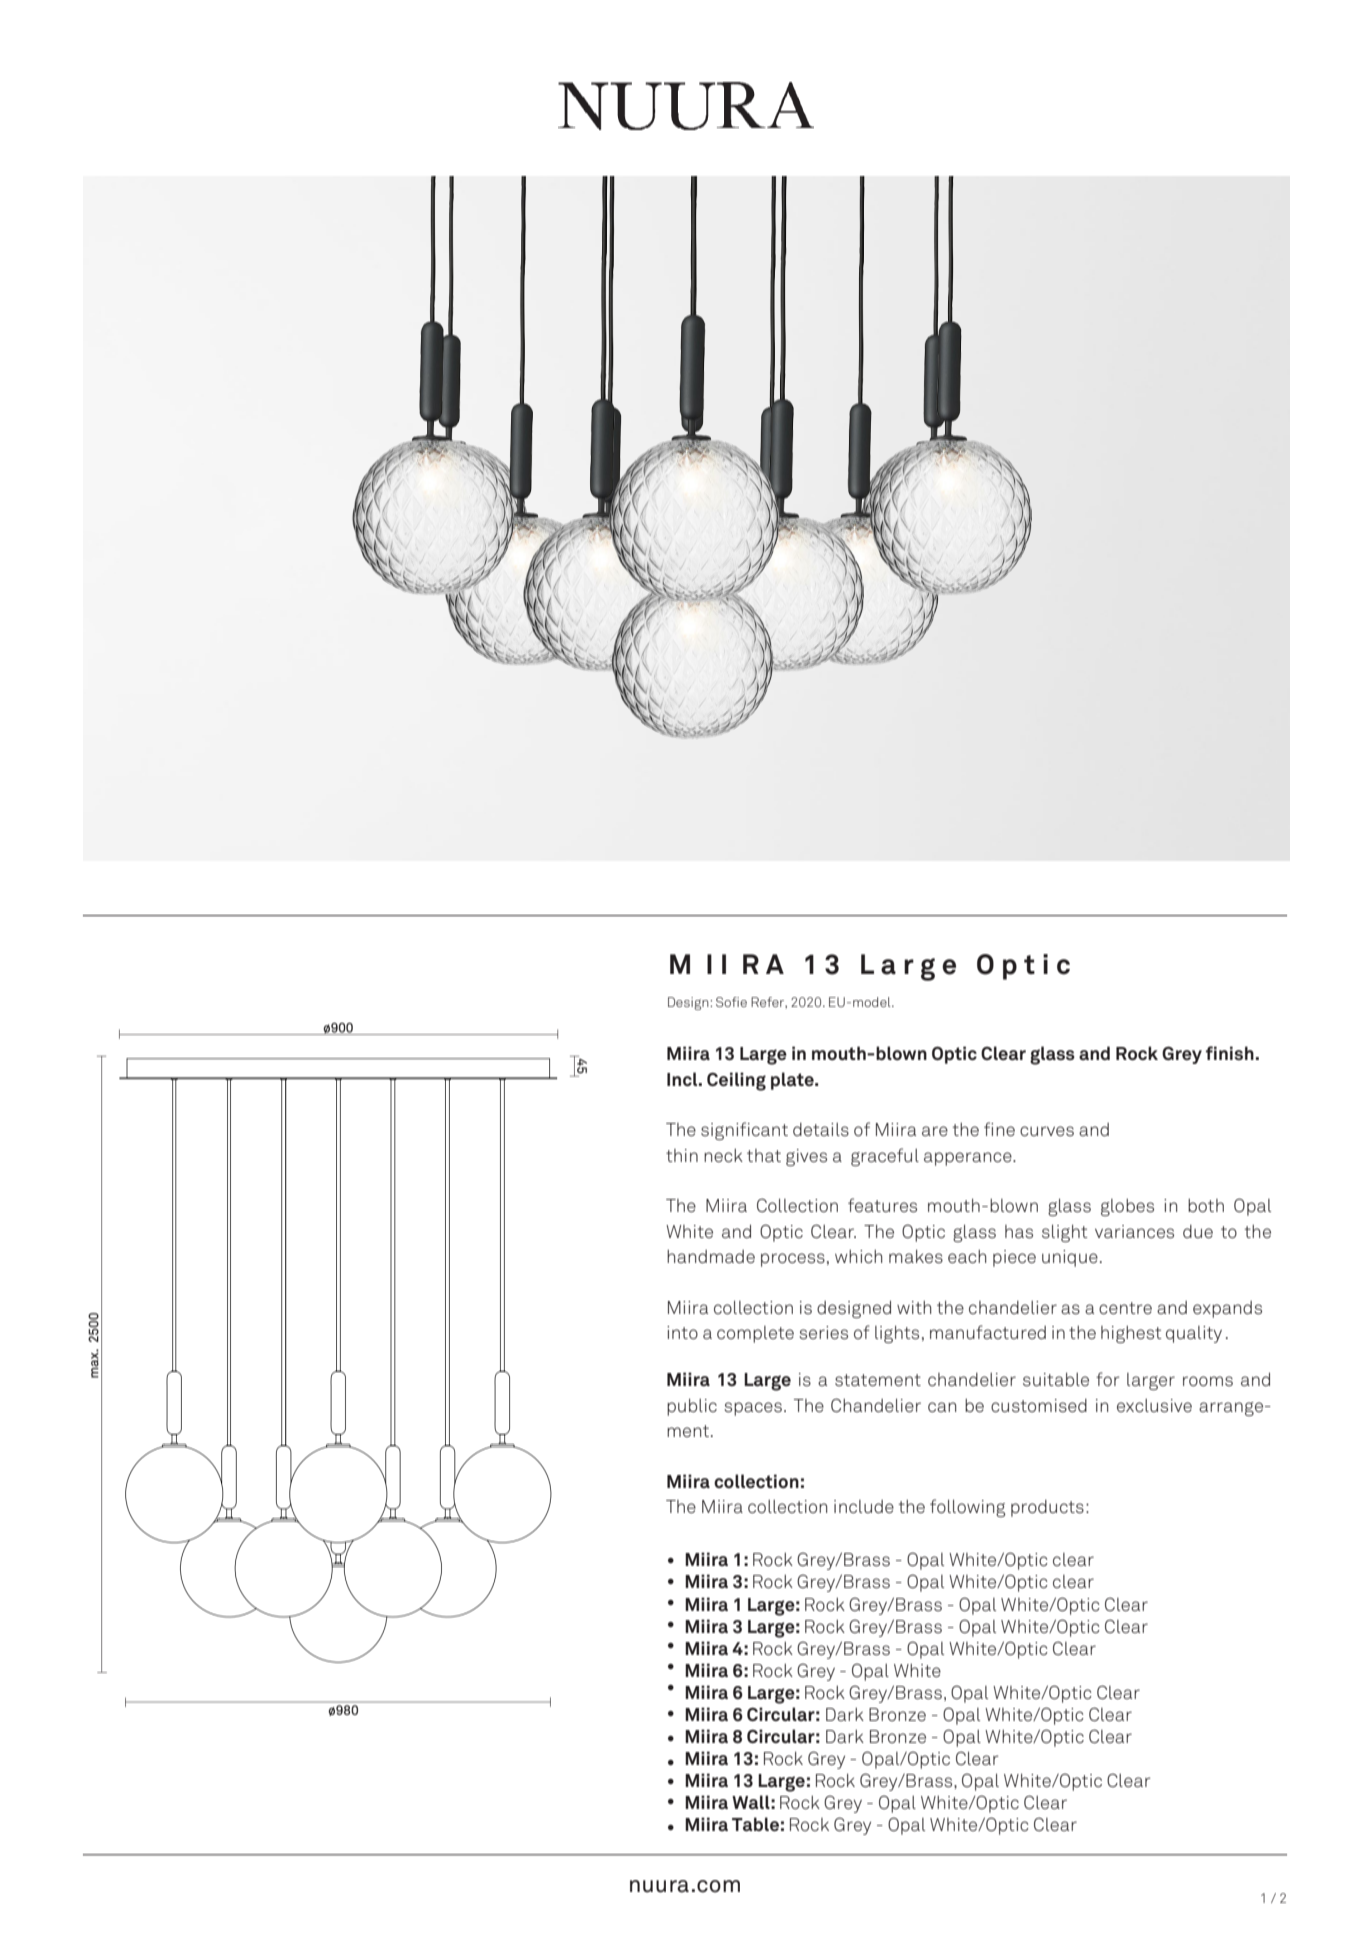 The width and height of the document is (1370, 1937). I want to click on features, so click(882, 1205).
